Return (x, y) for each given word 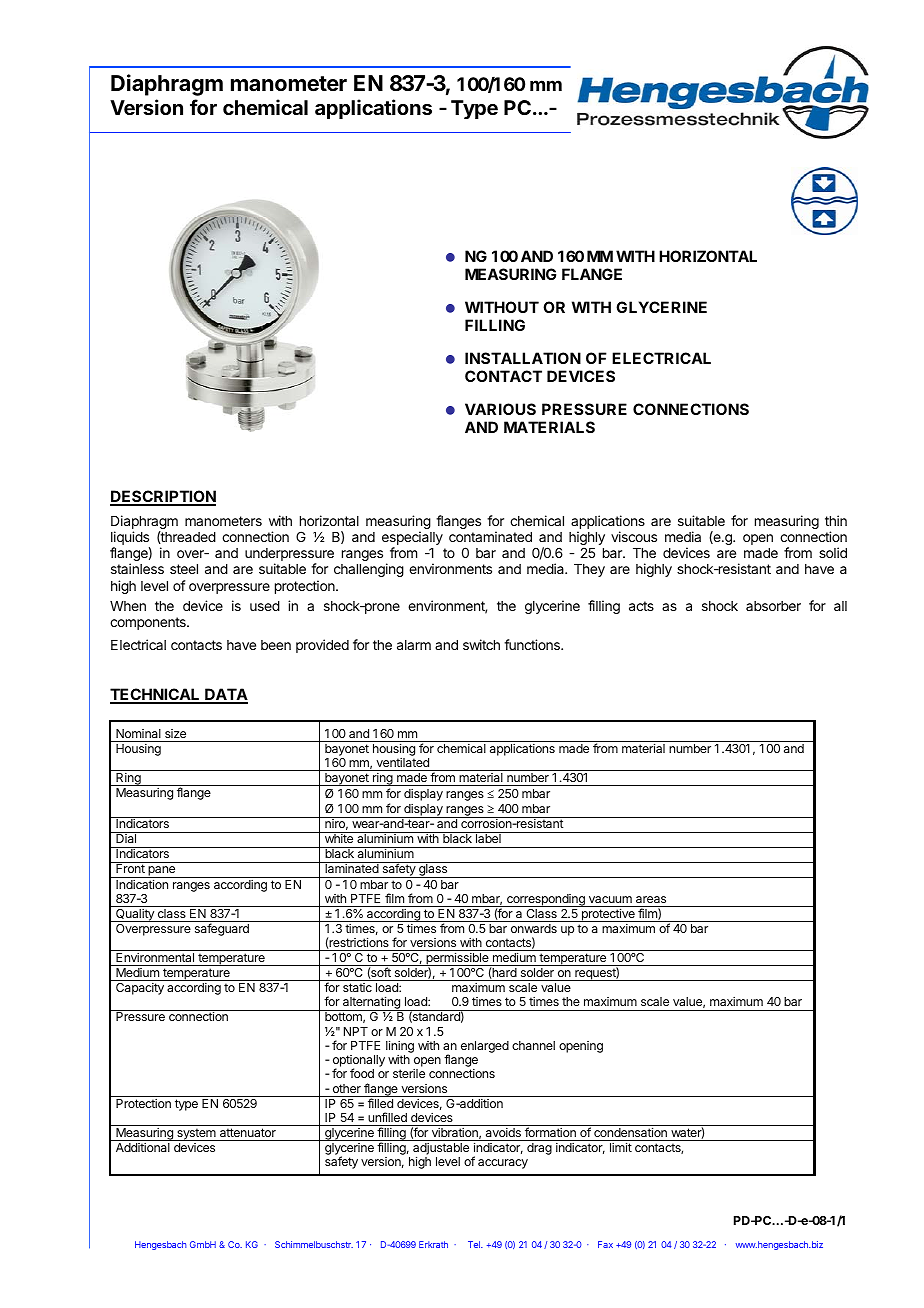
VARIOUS (500, 409)
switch (481, 644)
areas (651, 899)
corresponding (546, 900)
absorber (773, 606)
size (175, 733)
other (347, 1088)
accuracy (503, 1164)
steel (184, 569)
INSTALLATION (523, 358)
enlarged (485, 1047)
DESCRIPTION (163, 497)
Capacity (140, 989)
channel (533, 1045)
